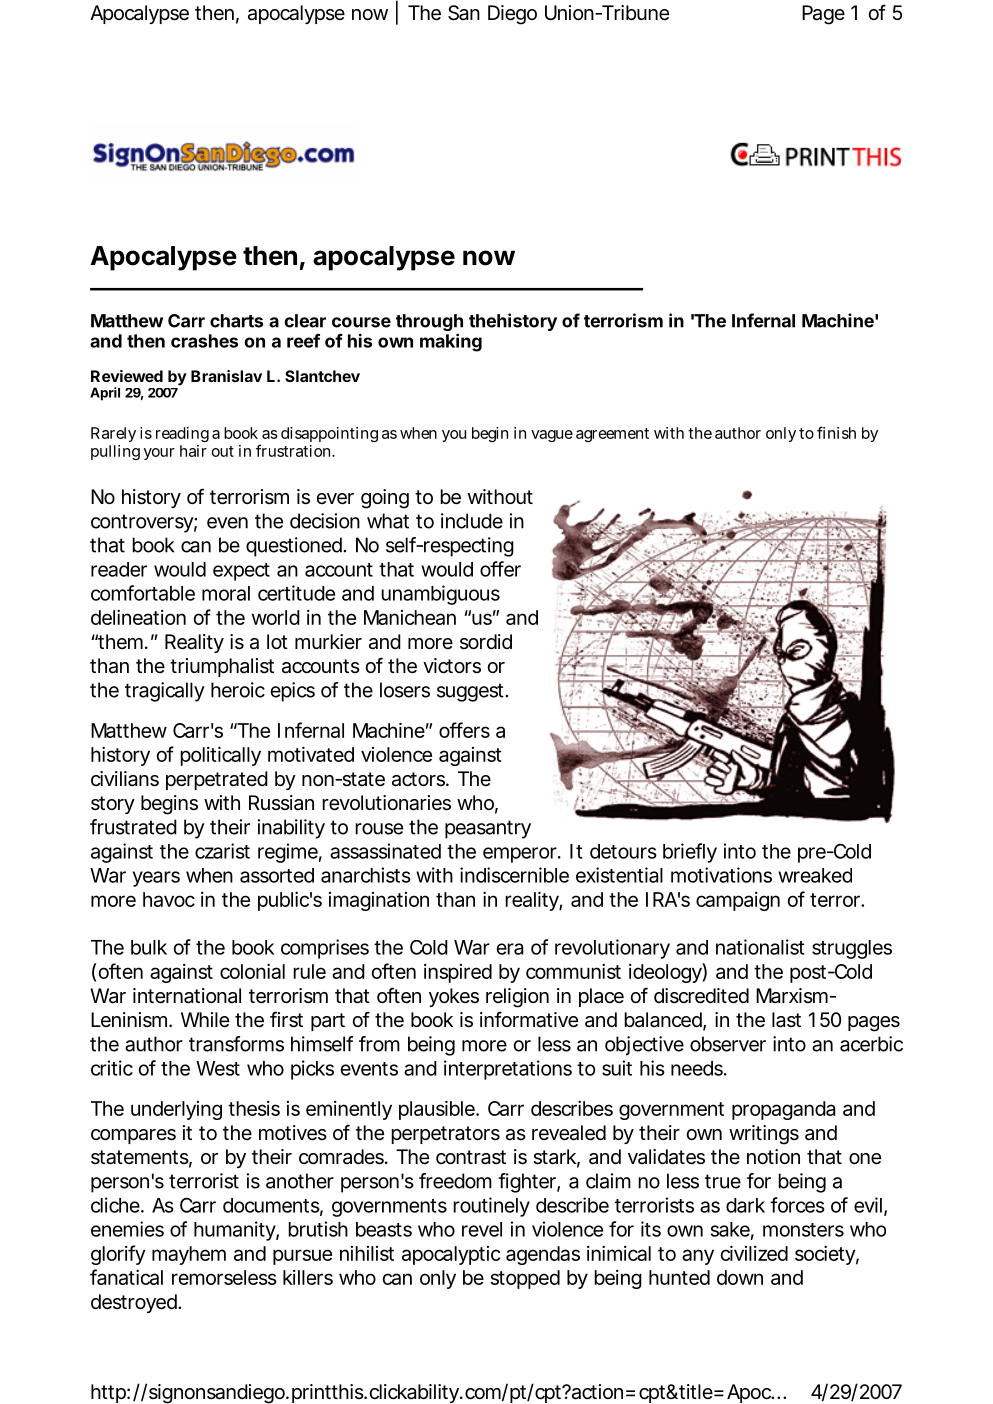  Describe the element at coordinates (217, 780) in the page. I see `perpetrated` at that location.
